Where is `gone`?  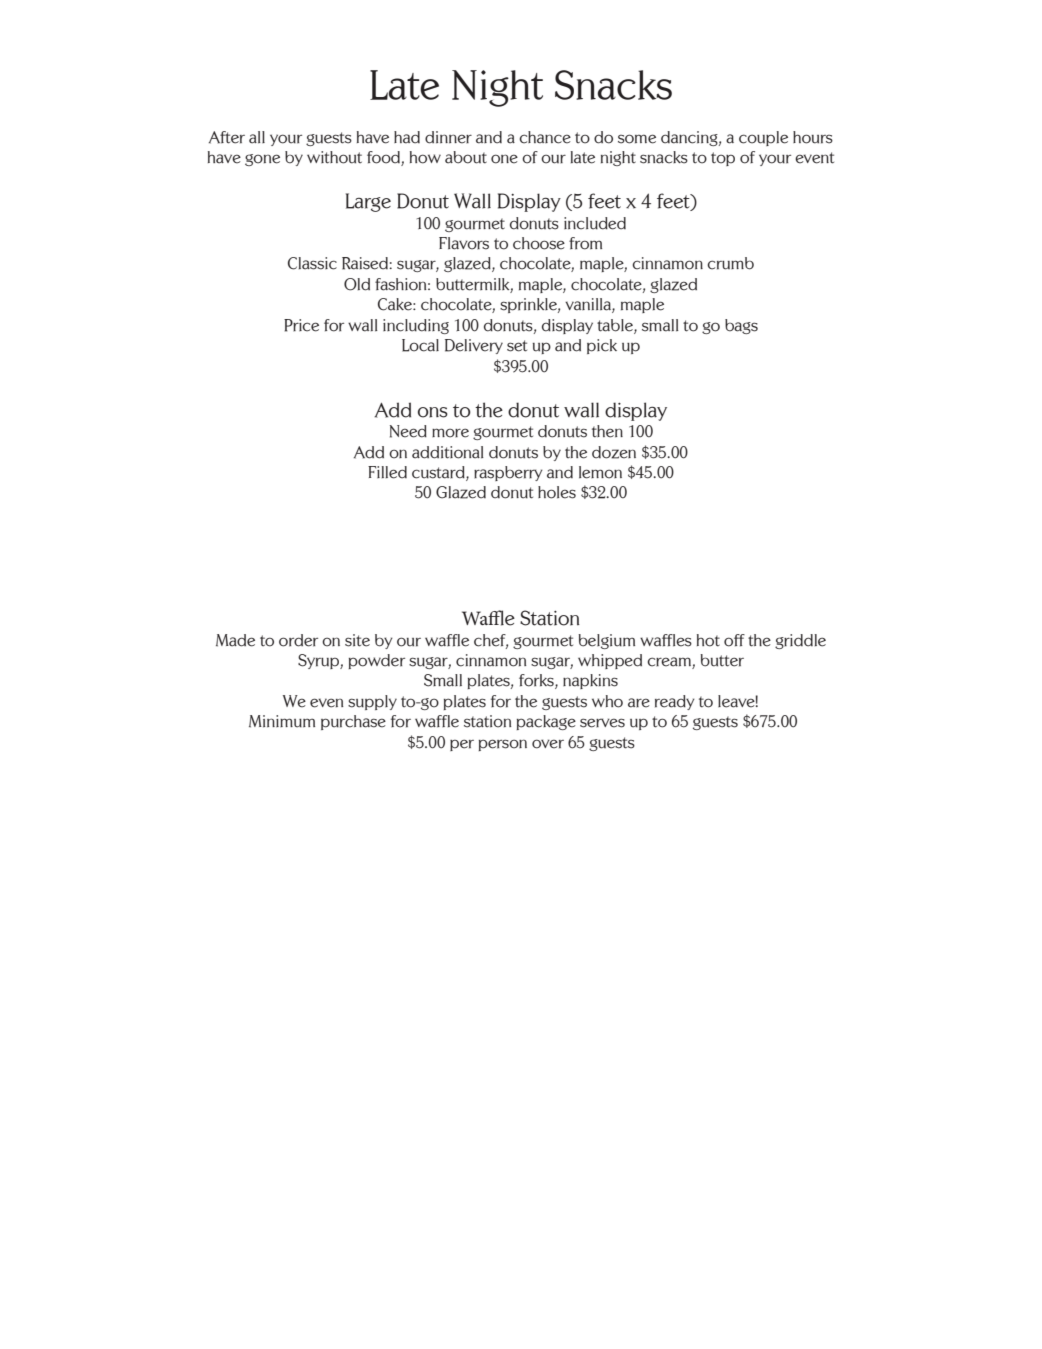
gone is located at coordinates (262, 160).
